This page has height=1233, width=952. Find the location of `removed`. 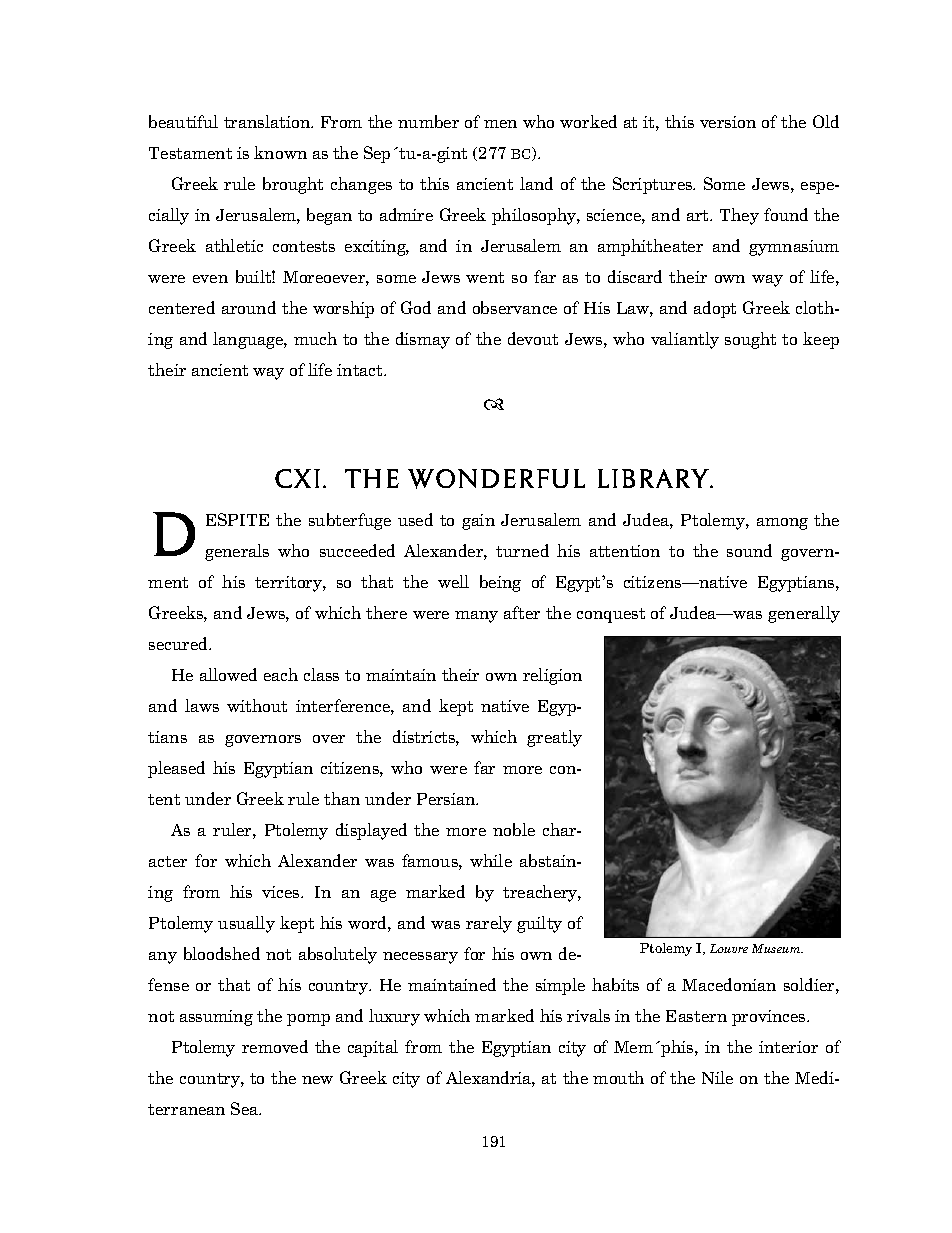

removed is located at coordinates (275, 1046).
